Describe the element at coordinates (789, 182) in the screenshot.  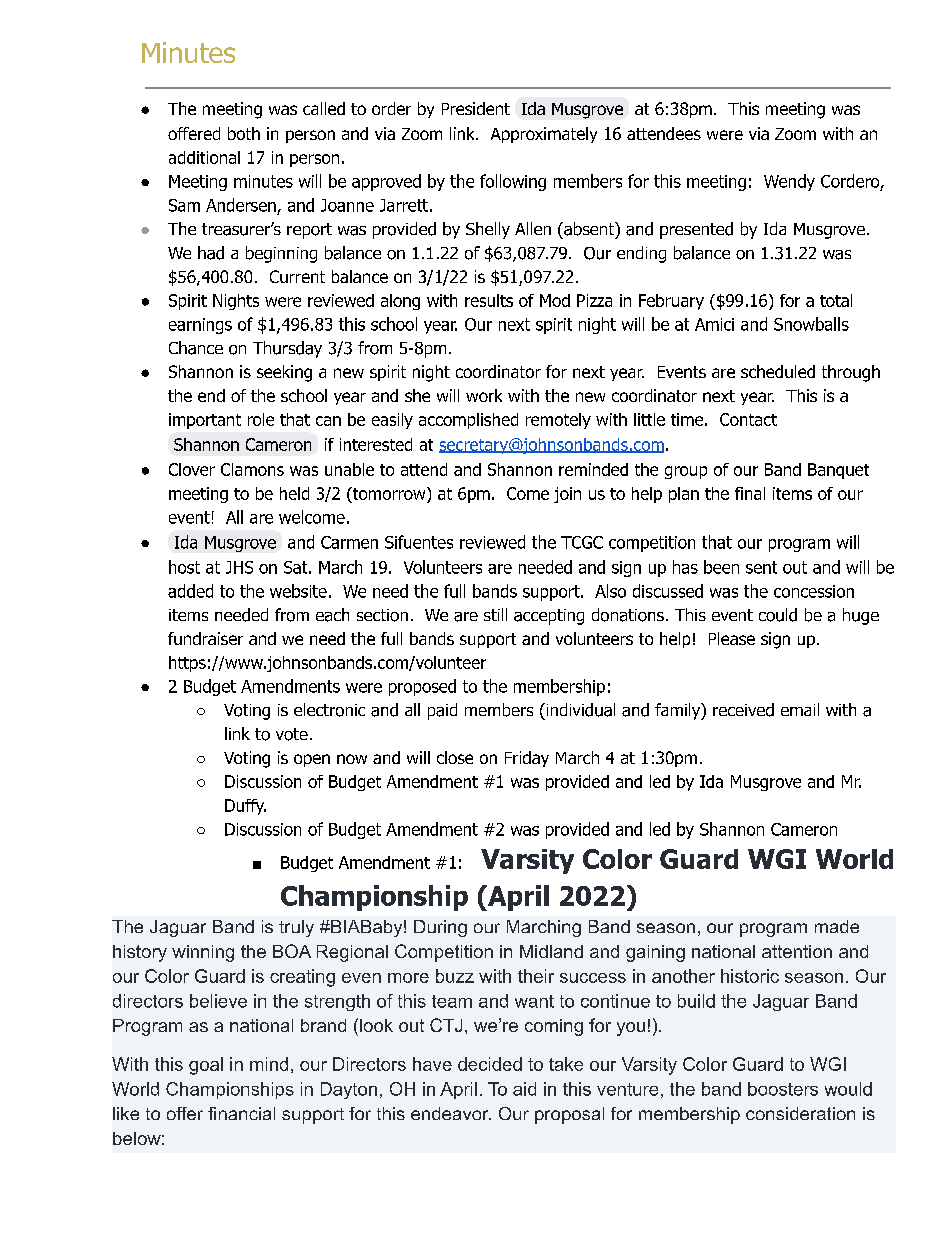
I see `Wendy` at that location.
